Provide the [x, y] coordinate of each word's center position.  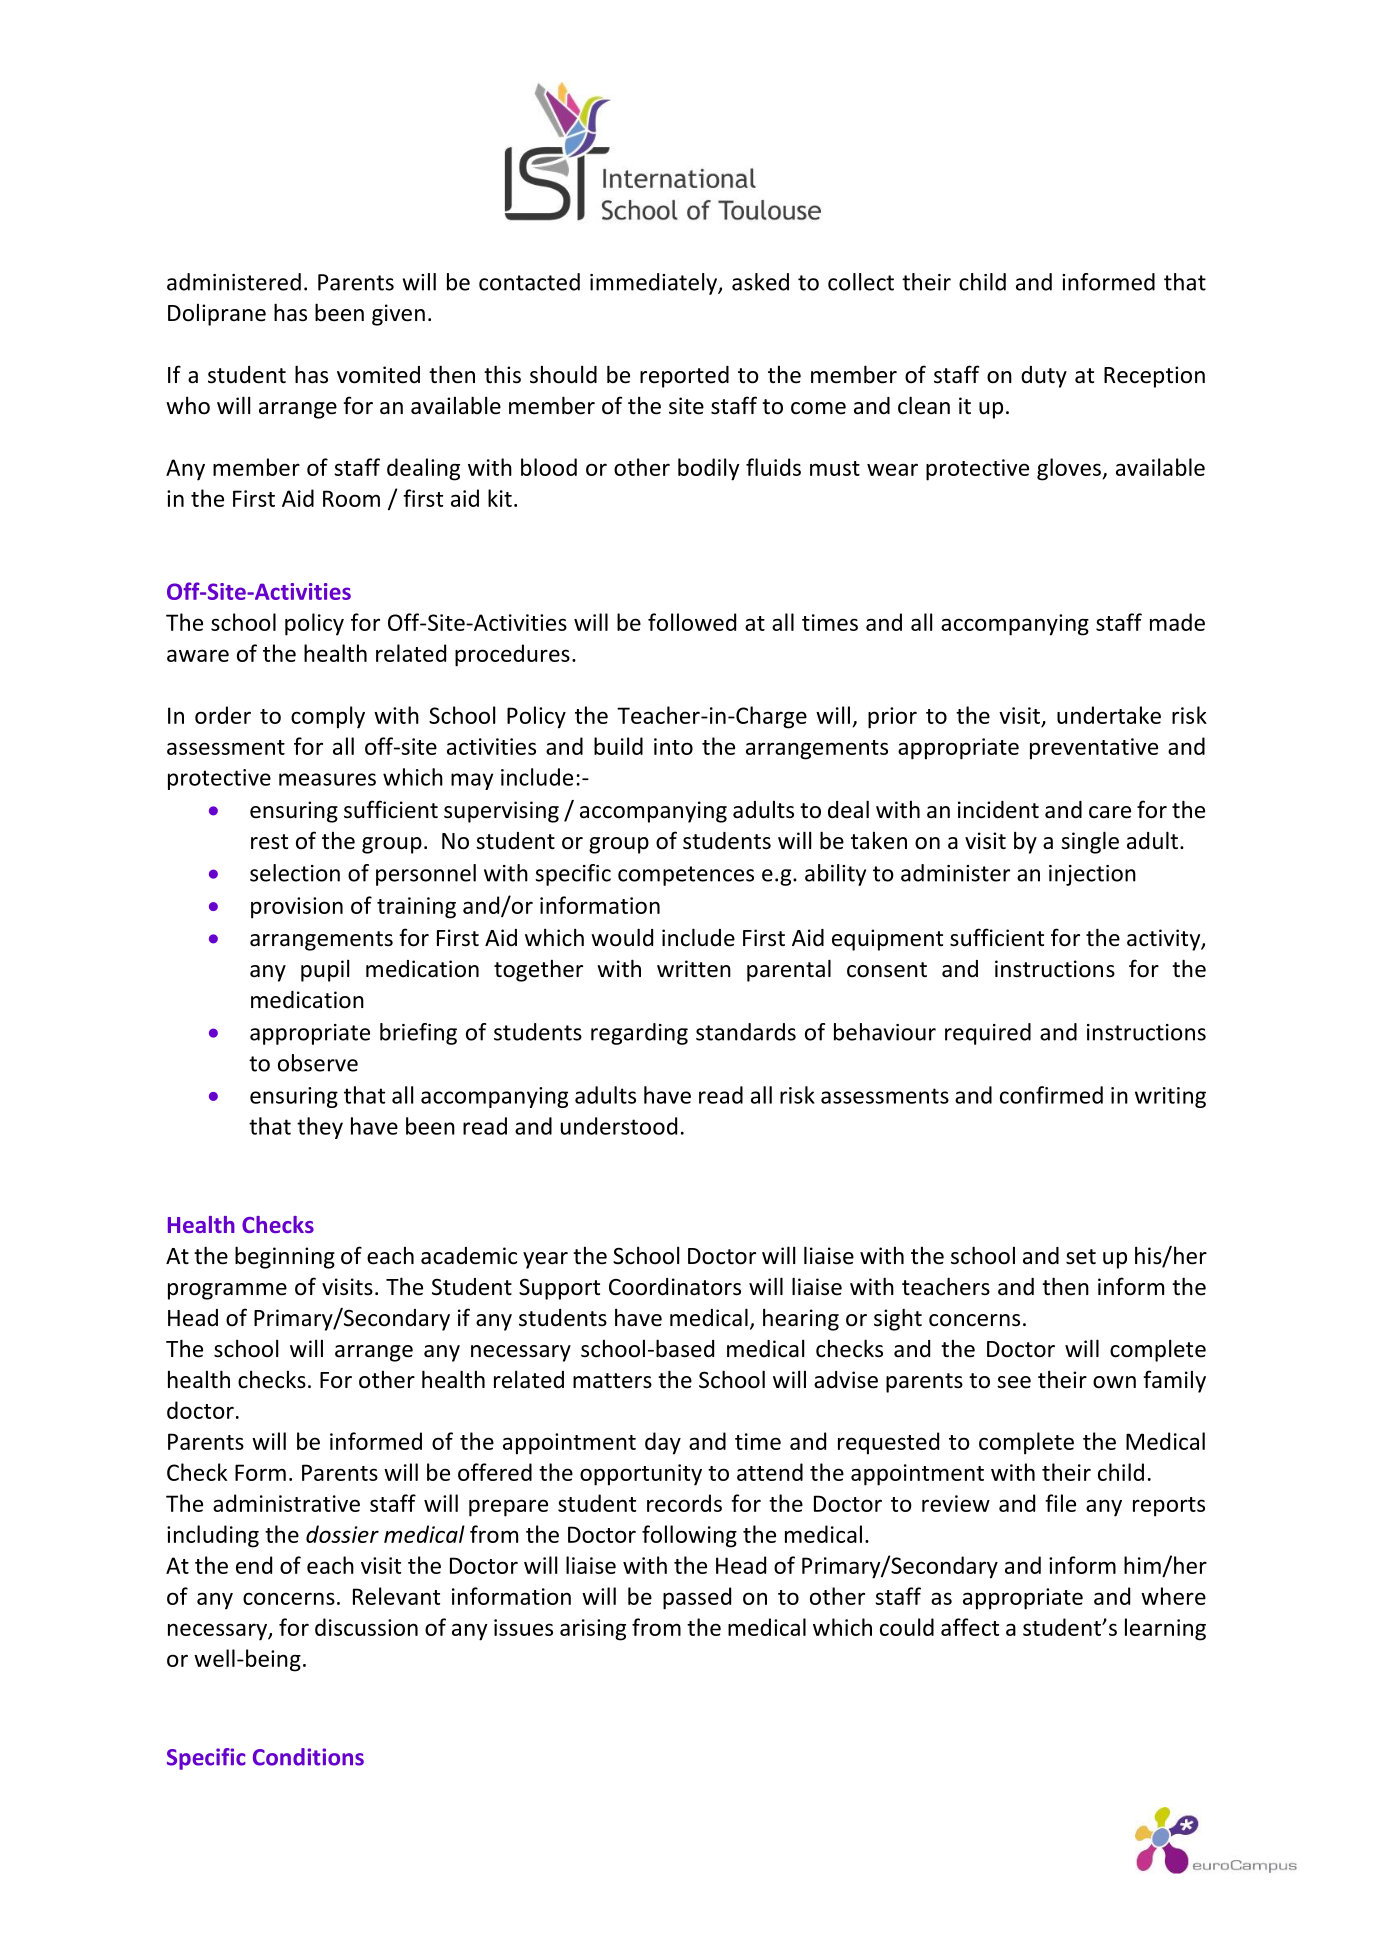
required [988, 1034]
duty [1044, 377]
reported [684, 377]
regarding [639, 1034]
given [398, 315]
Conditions [308, 1757]
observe [318, 1063]
